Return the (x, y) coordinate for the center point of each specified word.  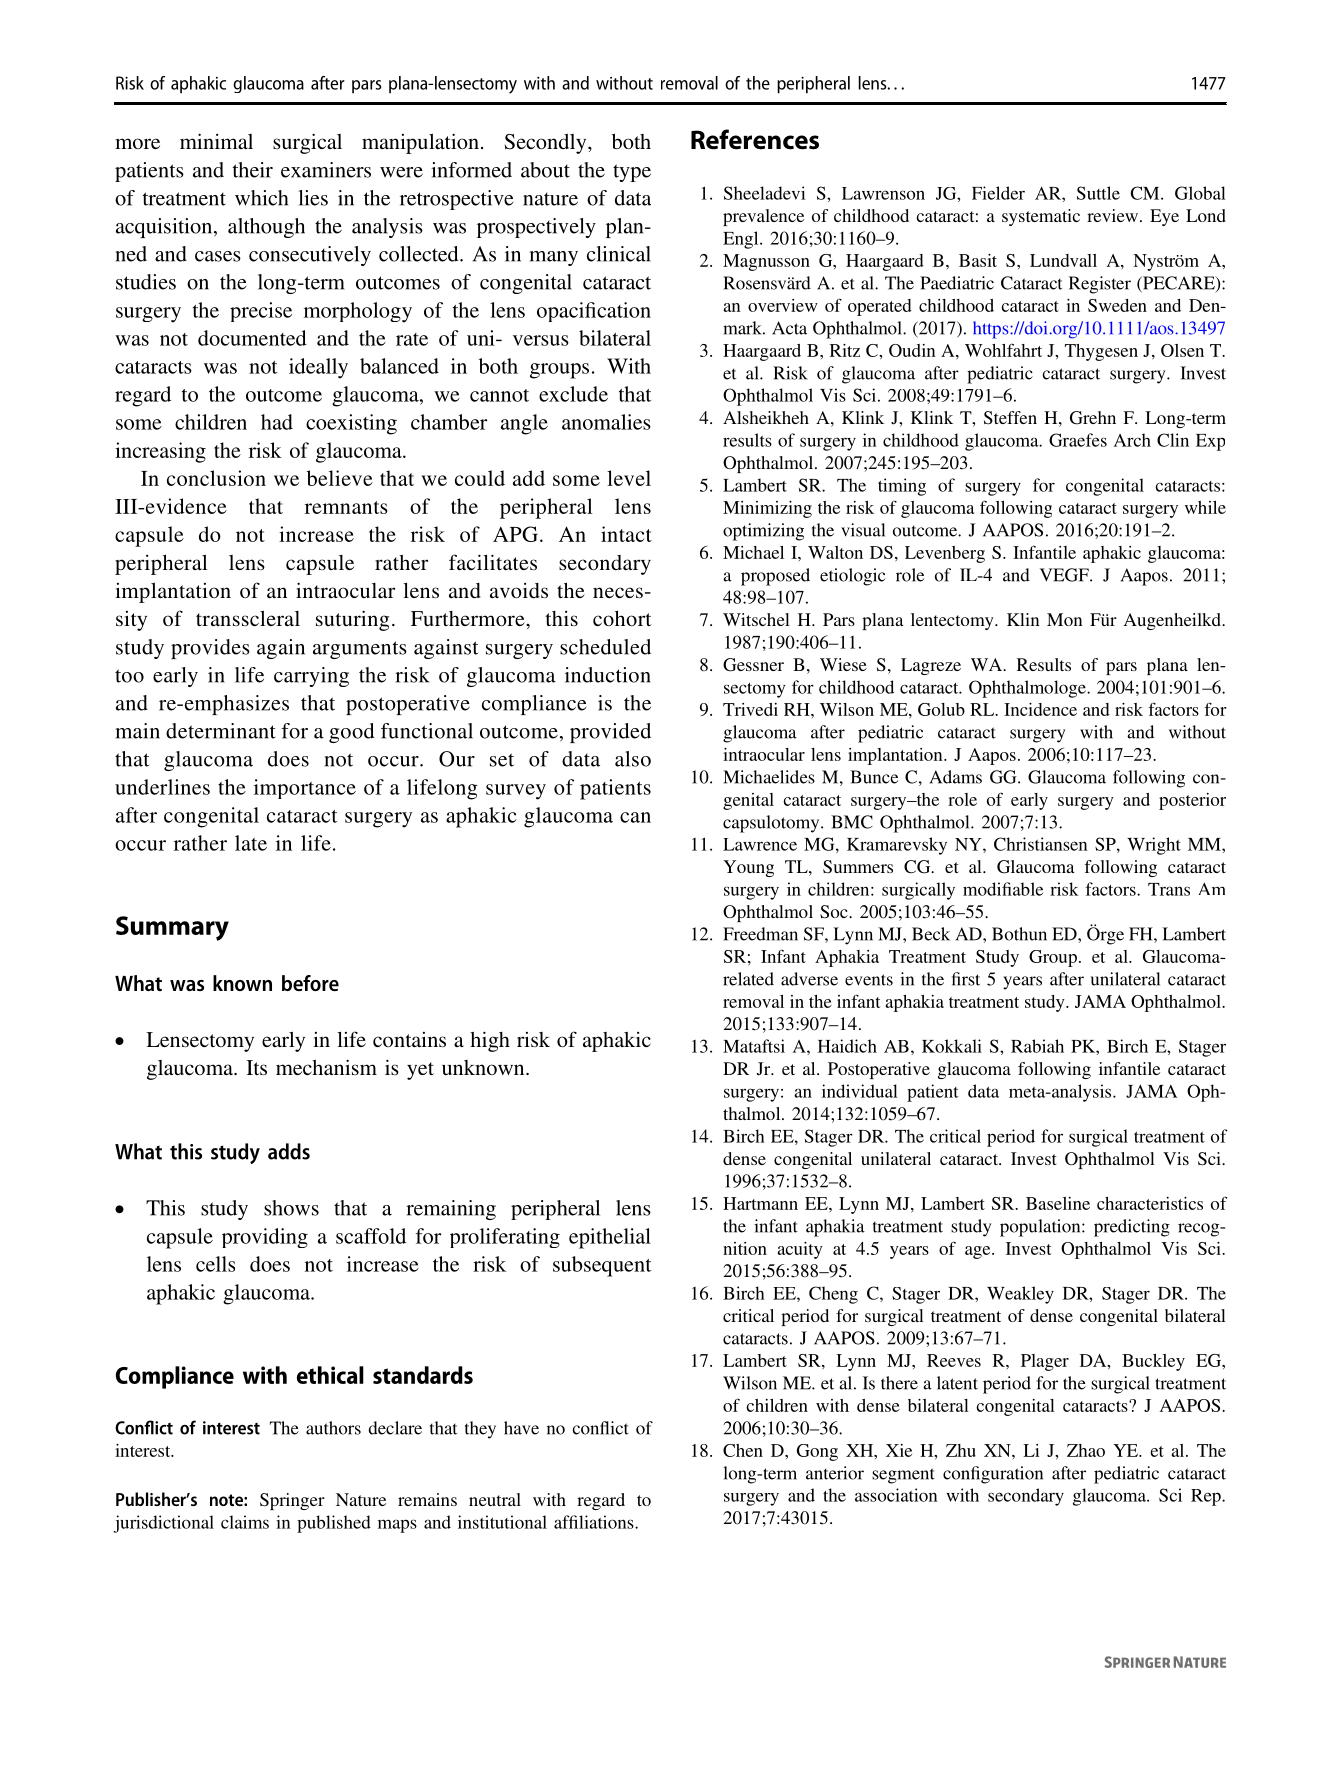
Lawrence (760, 844)
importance (305, 789)
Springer (292, 1501)
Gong (817, 1452)
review (1112, 215)
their (253, 170)
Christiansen (1040, 844)
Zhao (1086, 1450)
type (632, 173)
